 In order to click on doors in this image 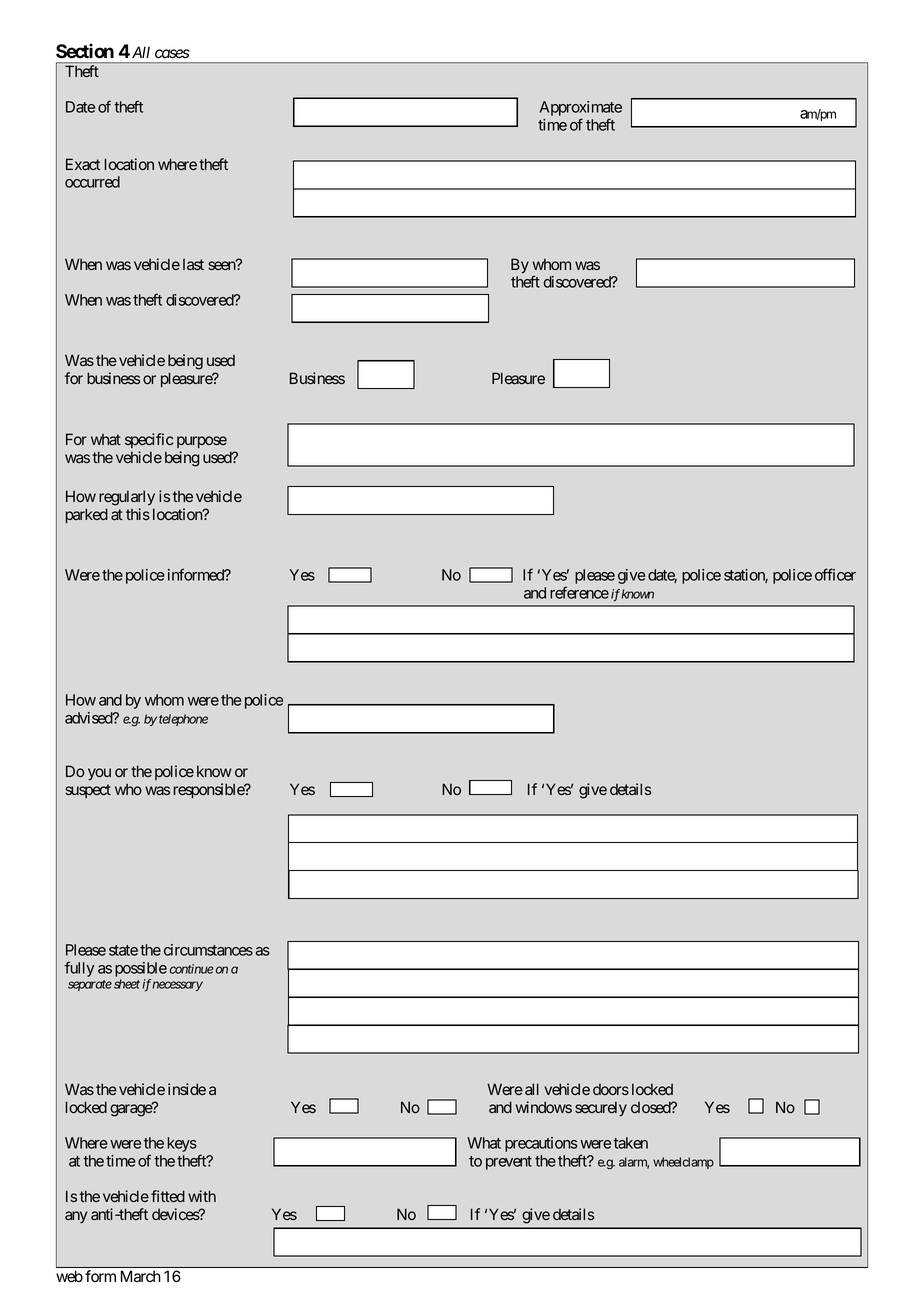, I will do `click(611, 1089)`.
